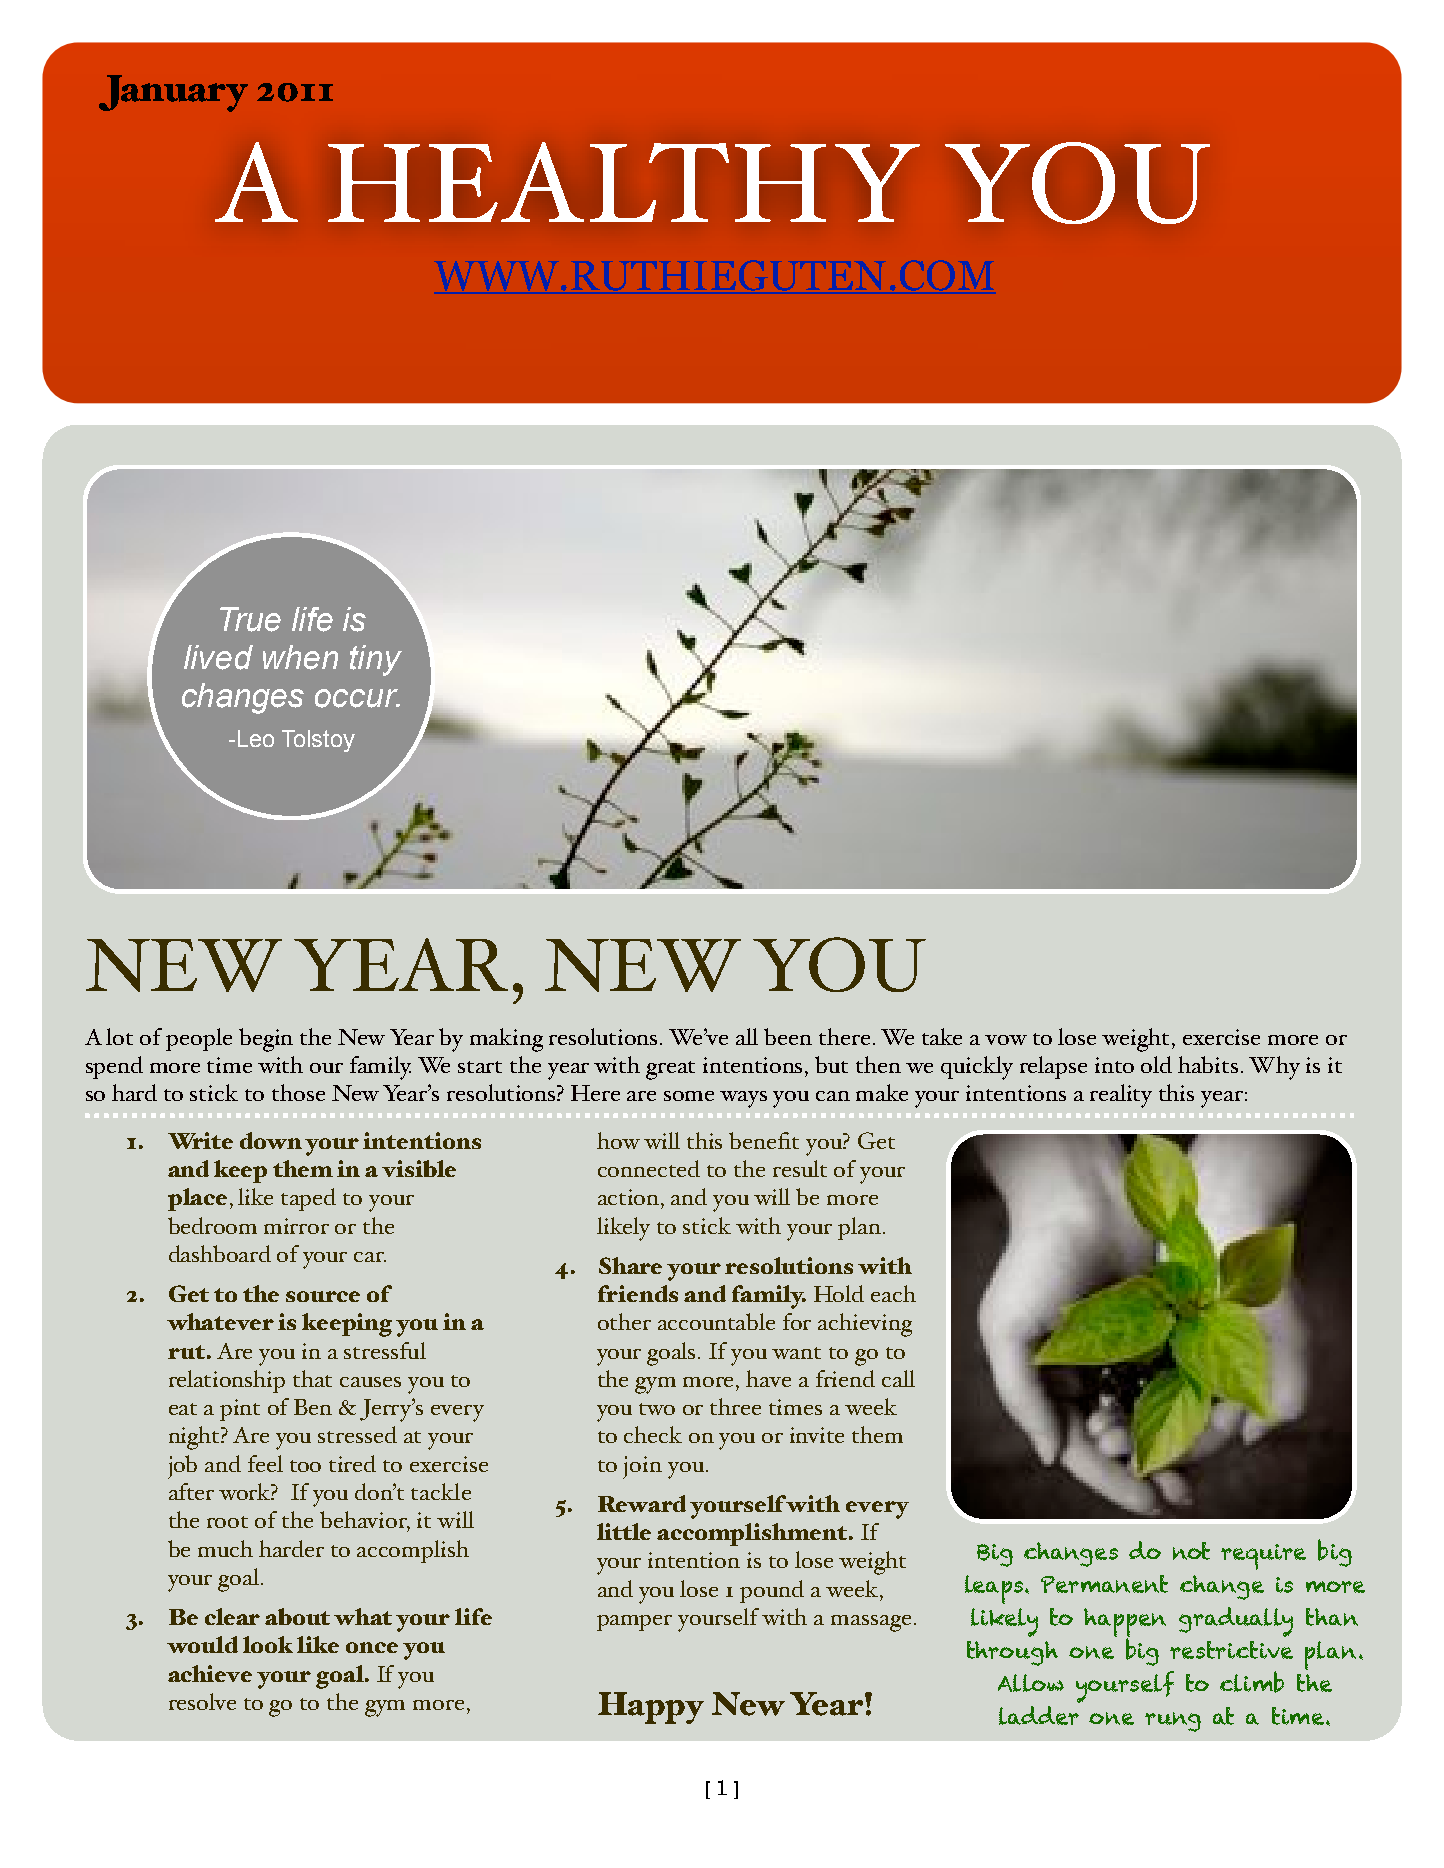 The height and width of the page is (1868, 1444). I want to click on look, so click(268, 1644).
